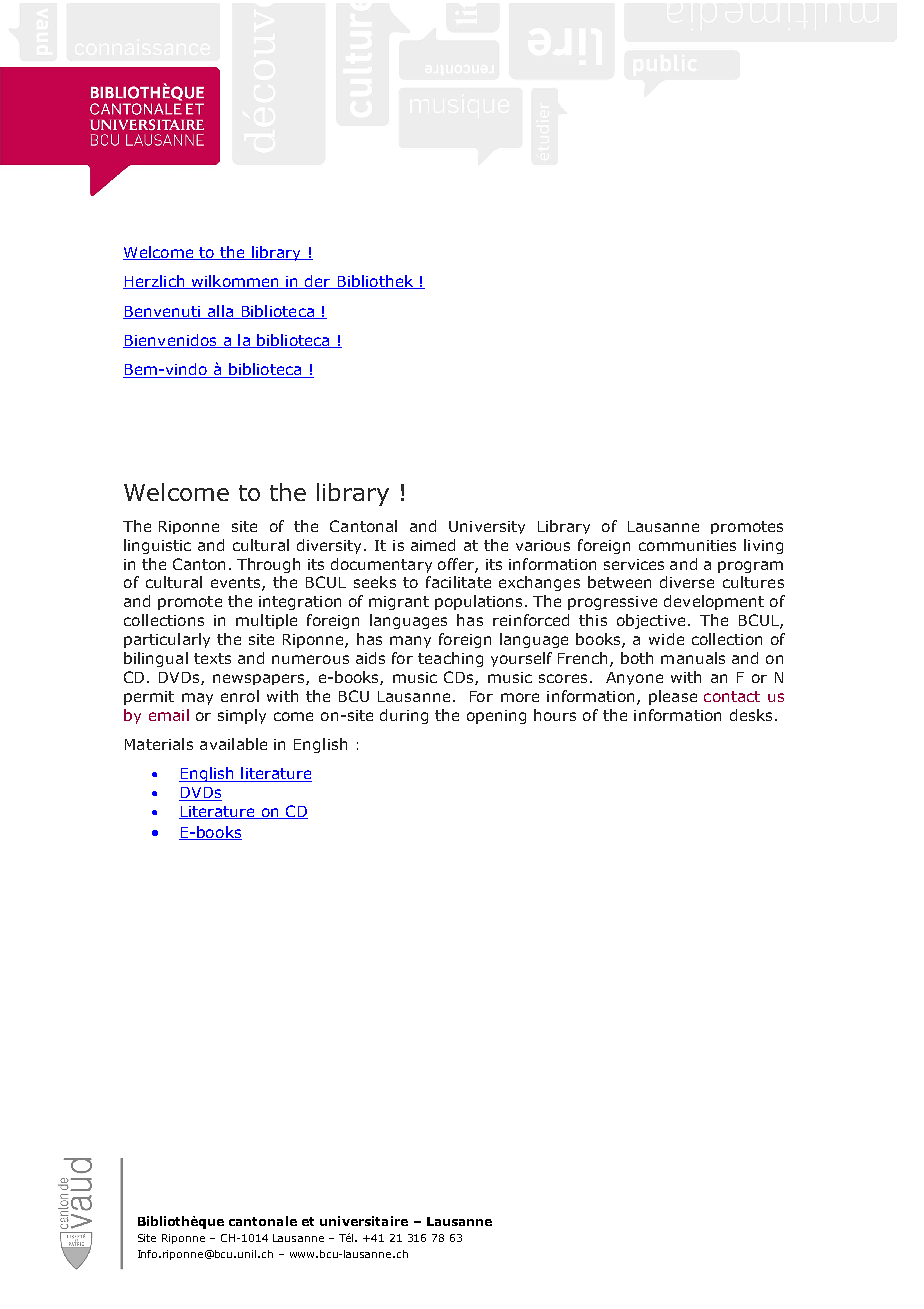  Describe the element at coordinates (687, 545) in the page. I see `communities` at that location.
